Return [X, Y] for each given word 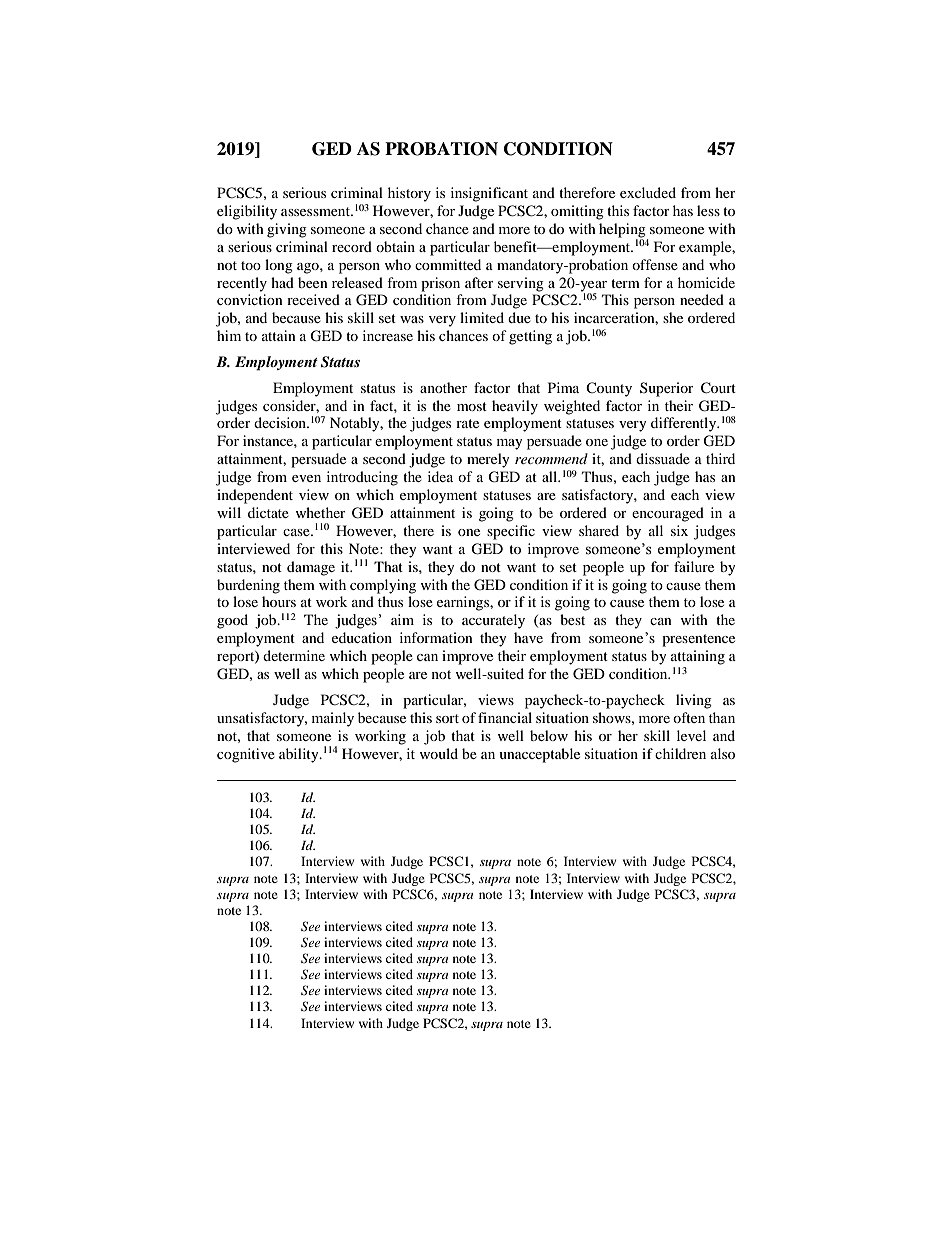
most [472, 406]
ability [300, 755]
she [673, 317]
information [436, 637]
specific [511, 532]
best [572, 619]
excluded [648, 192]
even [306, 478]
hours [279, 601]
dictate [268, 512]
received [313, 299]
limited [482, 317]
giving [287, 230]
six [679, 530]
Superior [667, 389]
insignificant [489, 194]
